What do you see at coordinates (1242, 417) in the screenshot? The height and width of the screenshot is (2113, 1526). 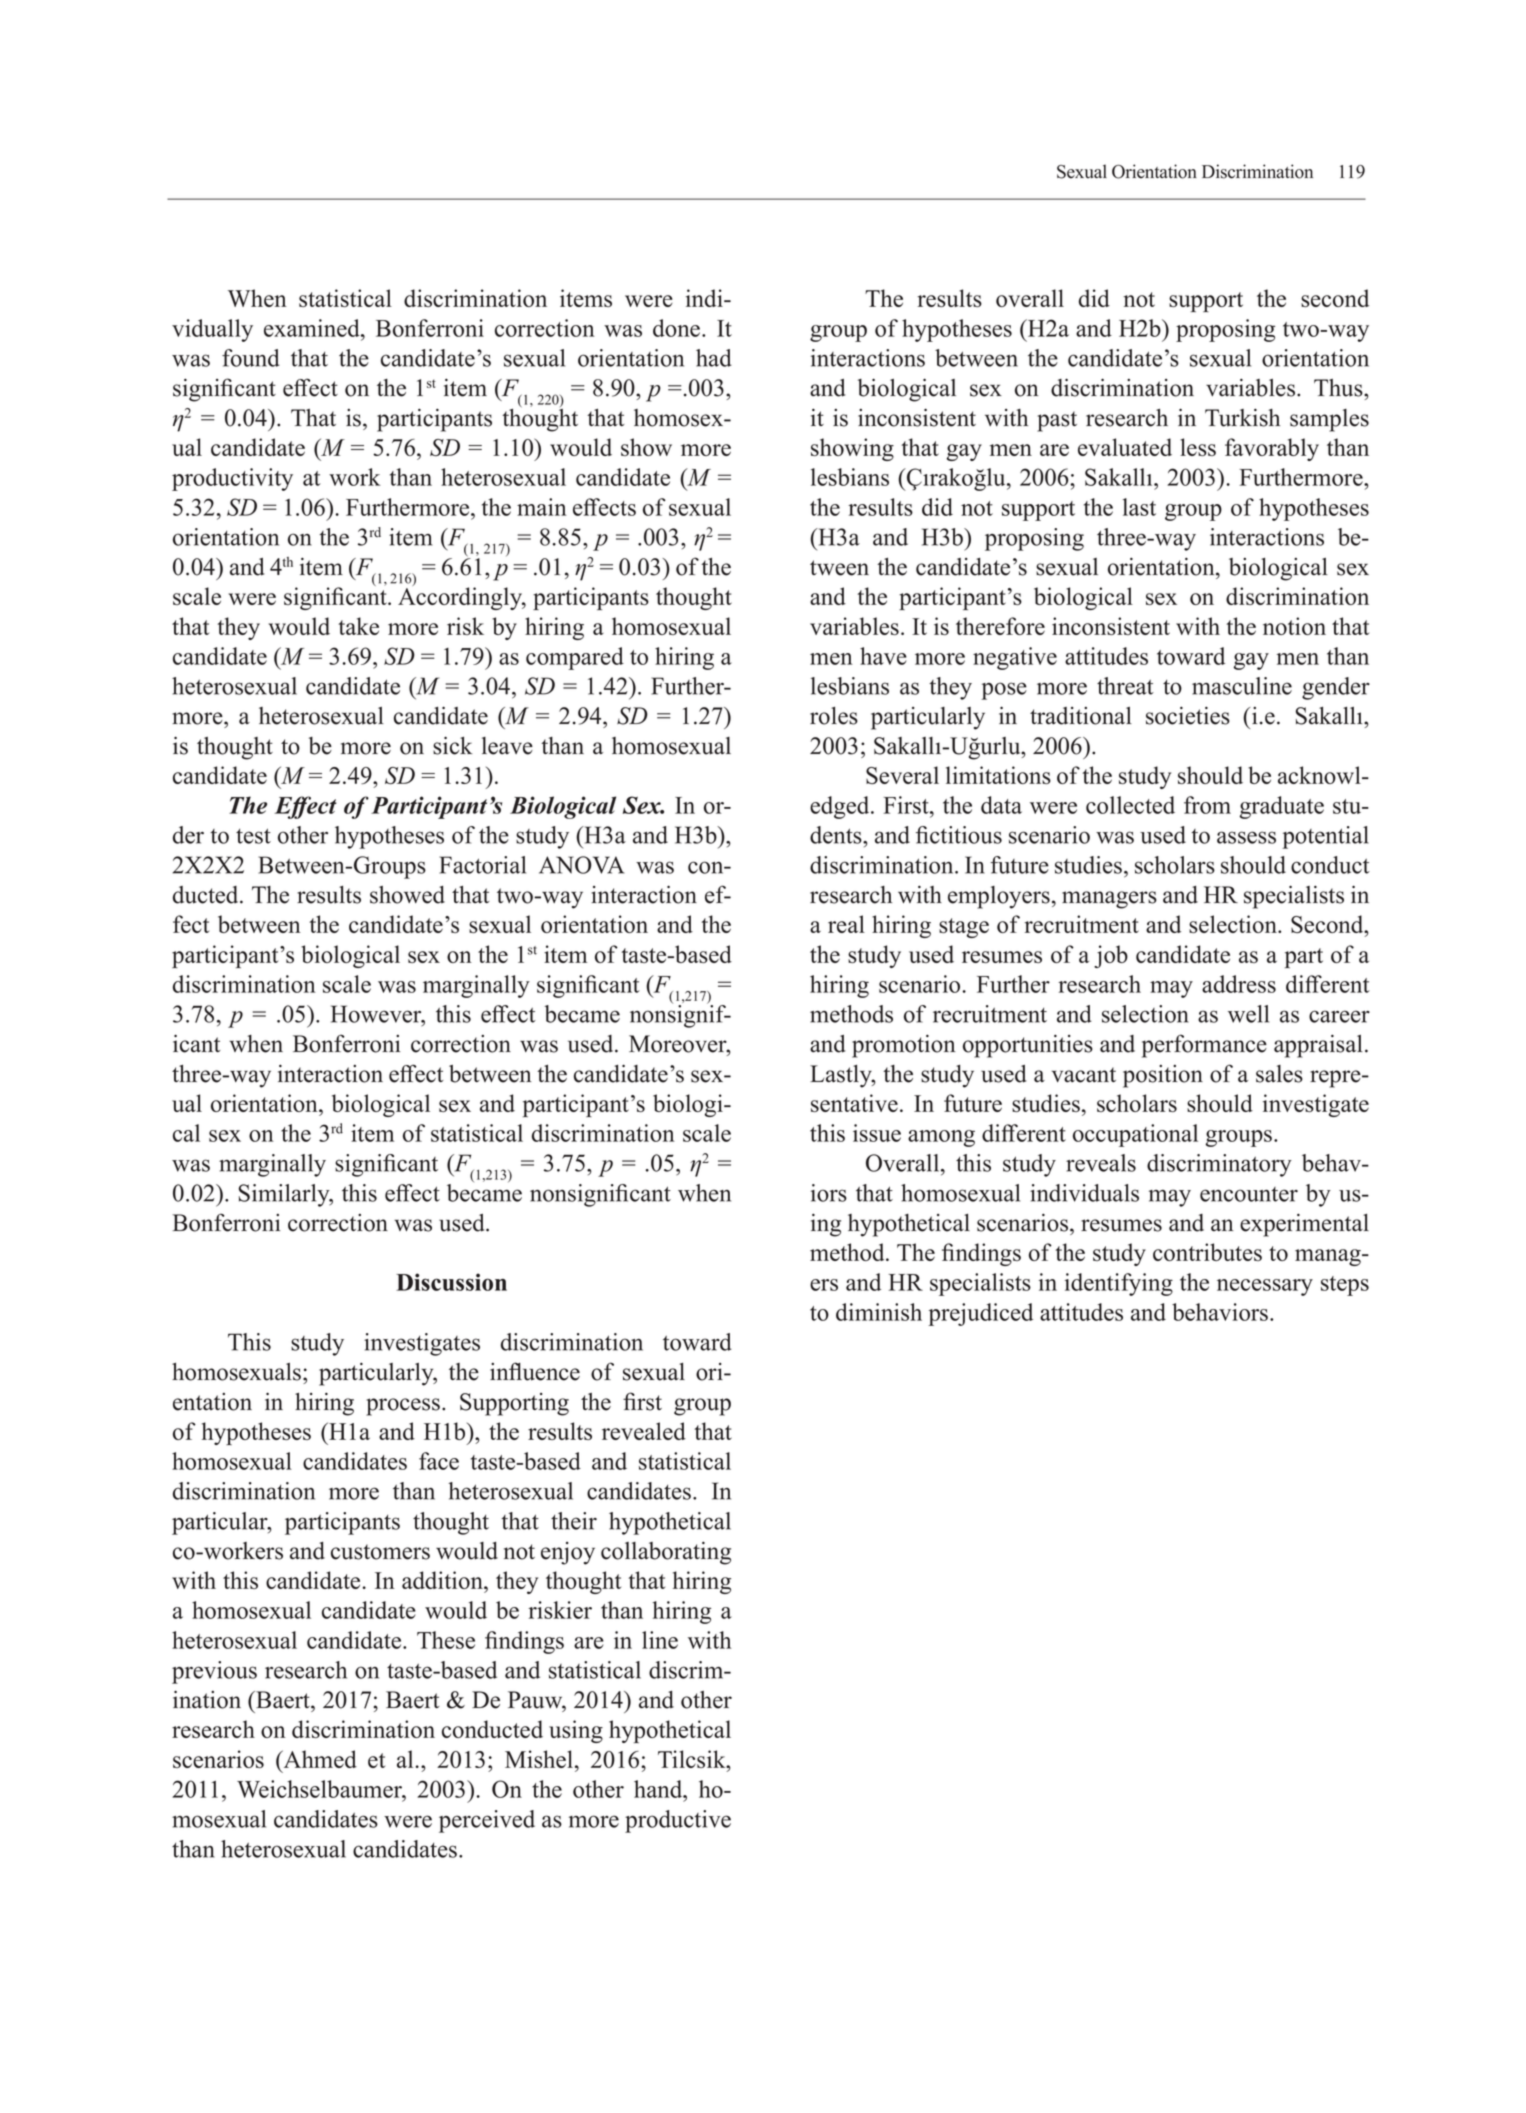 I see `Turkish` at bounding box center [1242, 417].
